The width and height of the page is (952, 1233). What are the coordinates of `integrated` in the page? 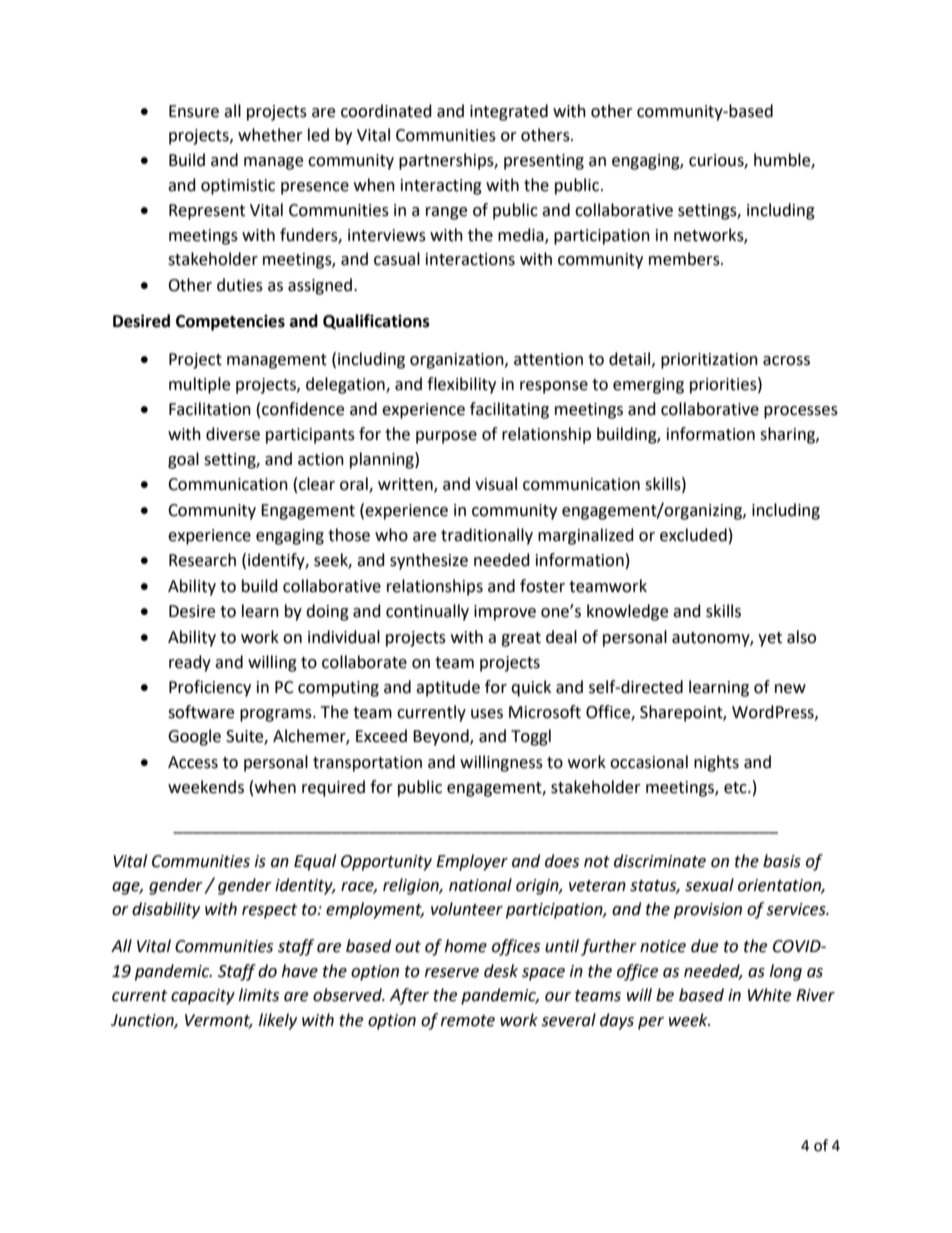 It's located at (509, 112).
